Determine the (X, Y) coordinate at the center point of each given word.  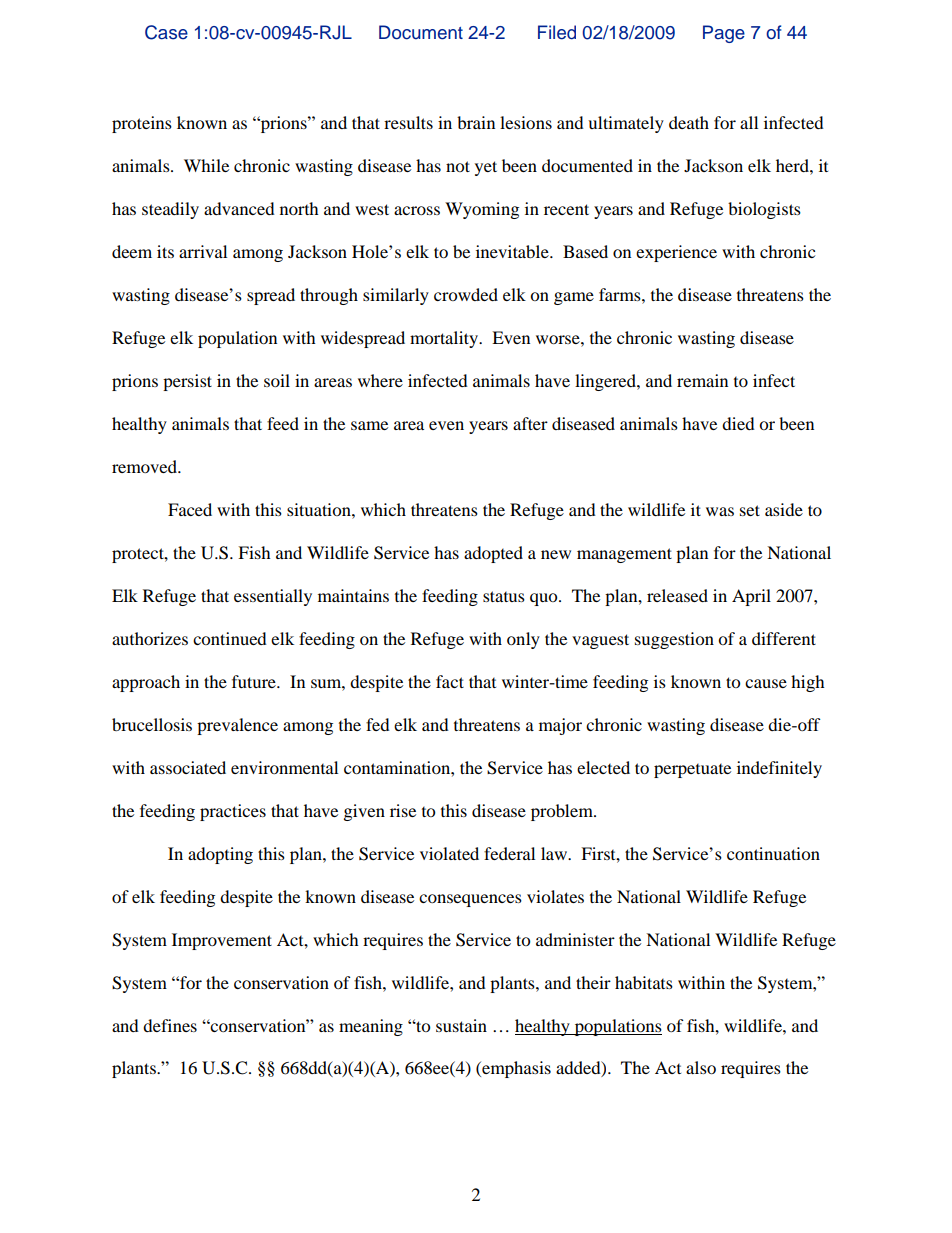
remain (702, 380)
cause (766, 683)
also (701, 1067)
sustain (461, 1025)
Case (166, 32)
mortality (445, 339)
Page (724, 34)
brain (476, 122)
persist (187, 382)
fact (450, 681)
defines (170, 1025)
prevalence (237, 726)
